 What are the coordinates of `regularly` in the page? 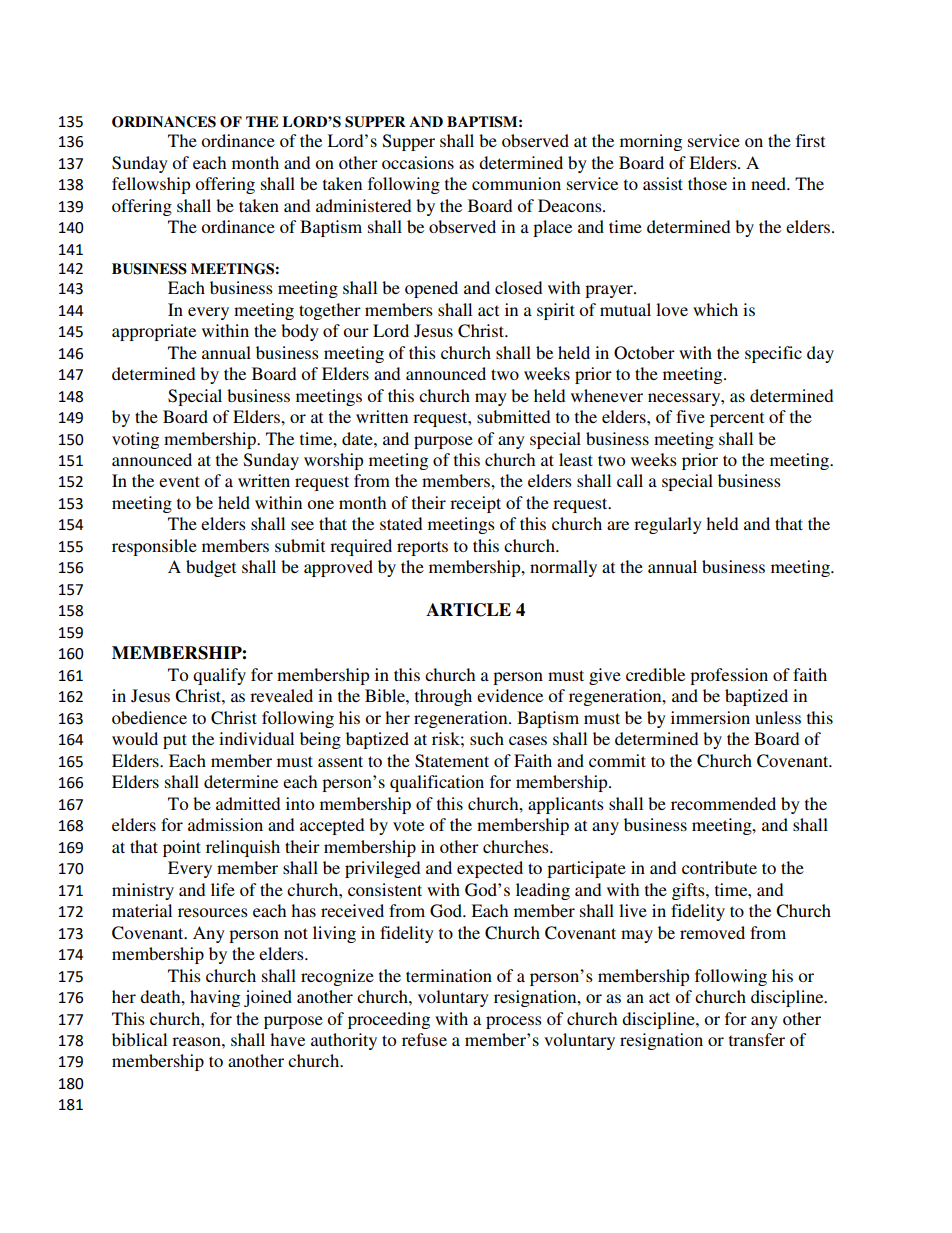 It's located at (668, 525).
